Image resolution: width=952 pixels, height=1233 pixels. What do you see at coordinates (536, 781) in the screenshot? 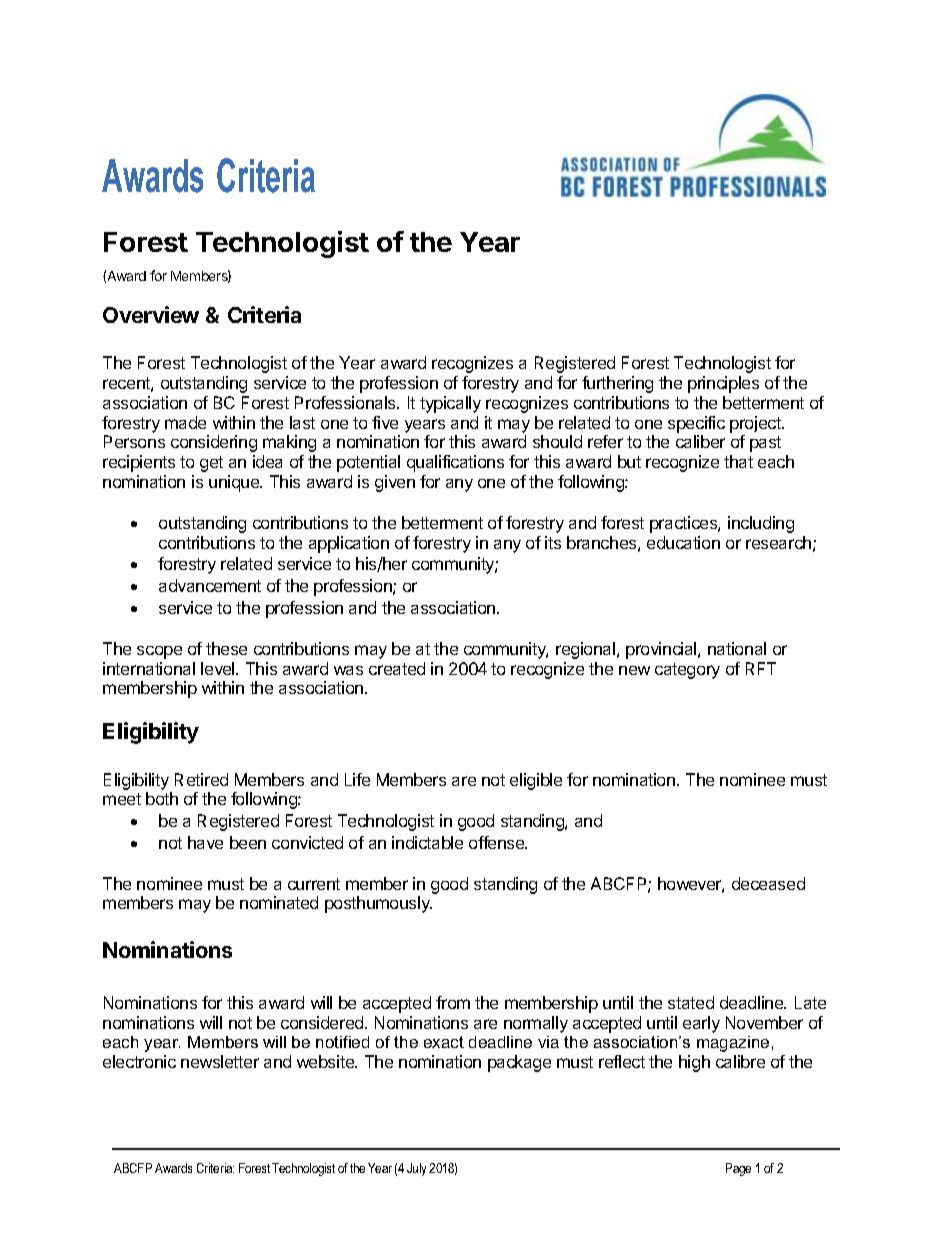
I see `eligible` at bounding box center [536, 781].
